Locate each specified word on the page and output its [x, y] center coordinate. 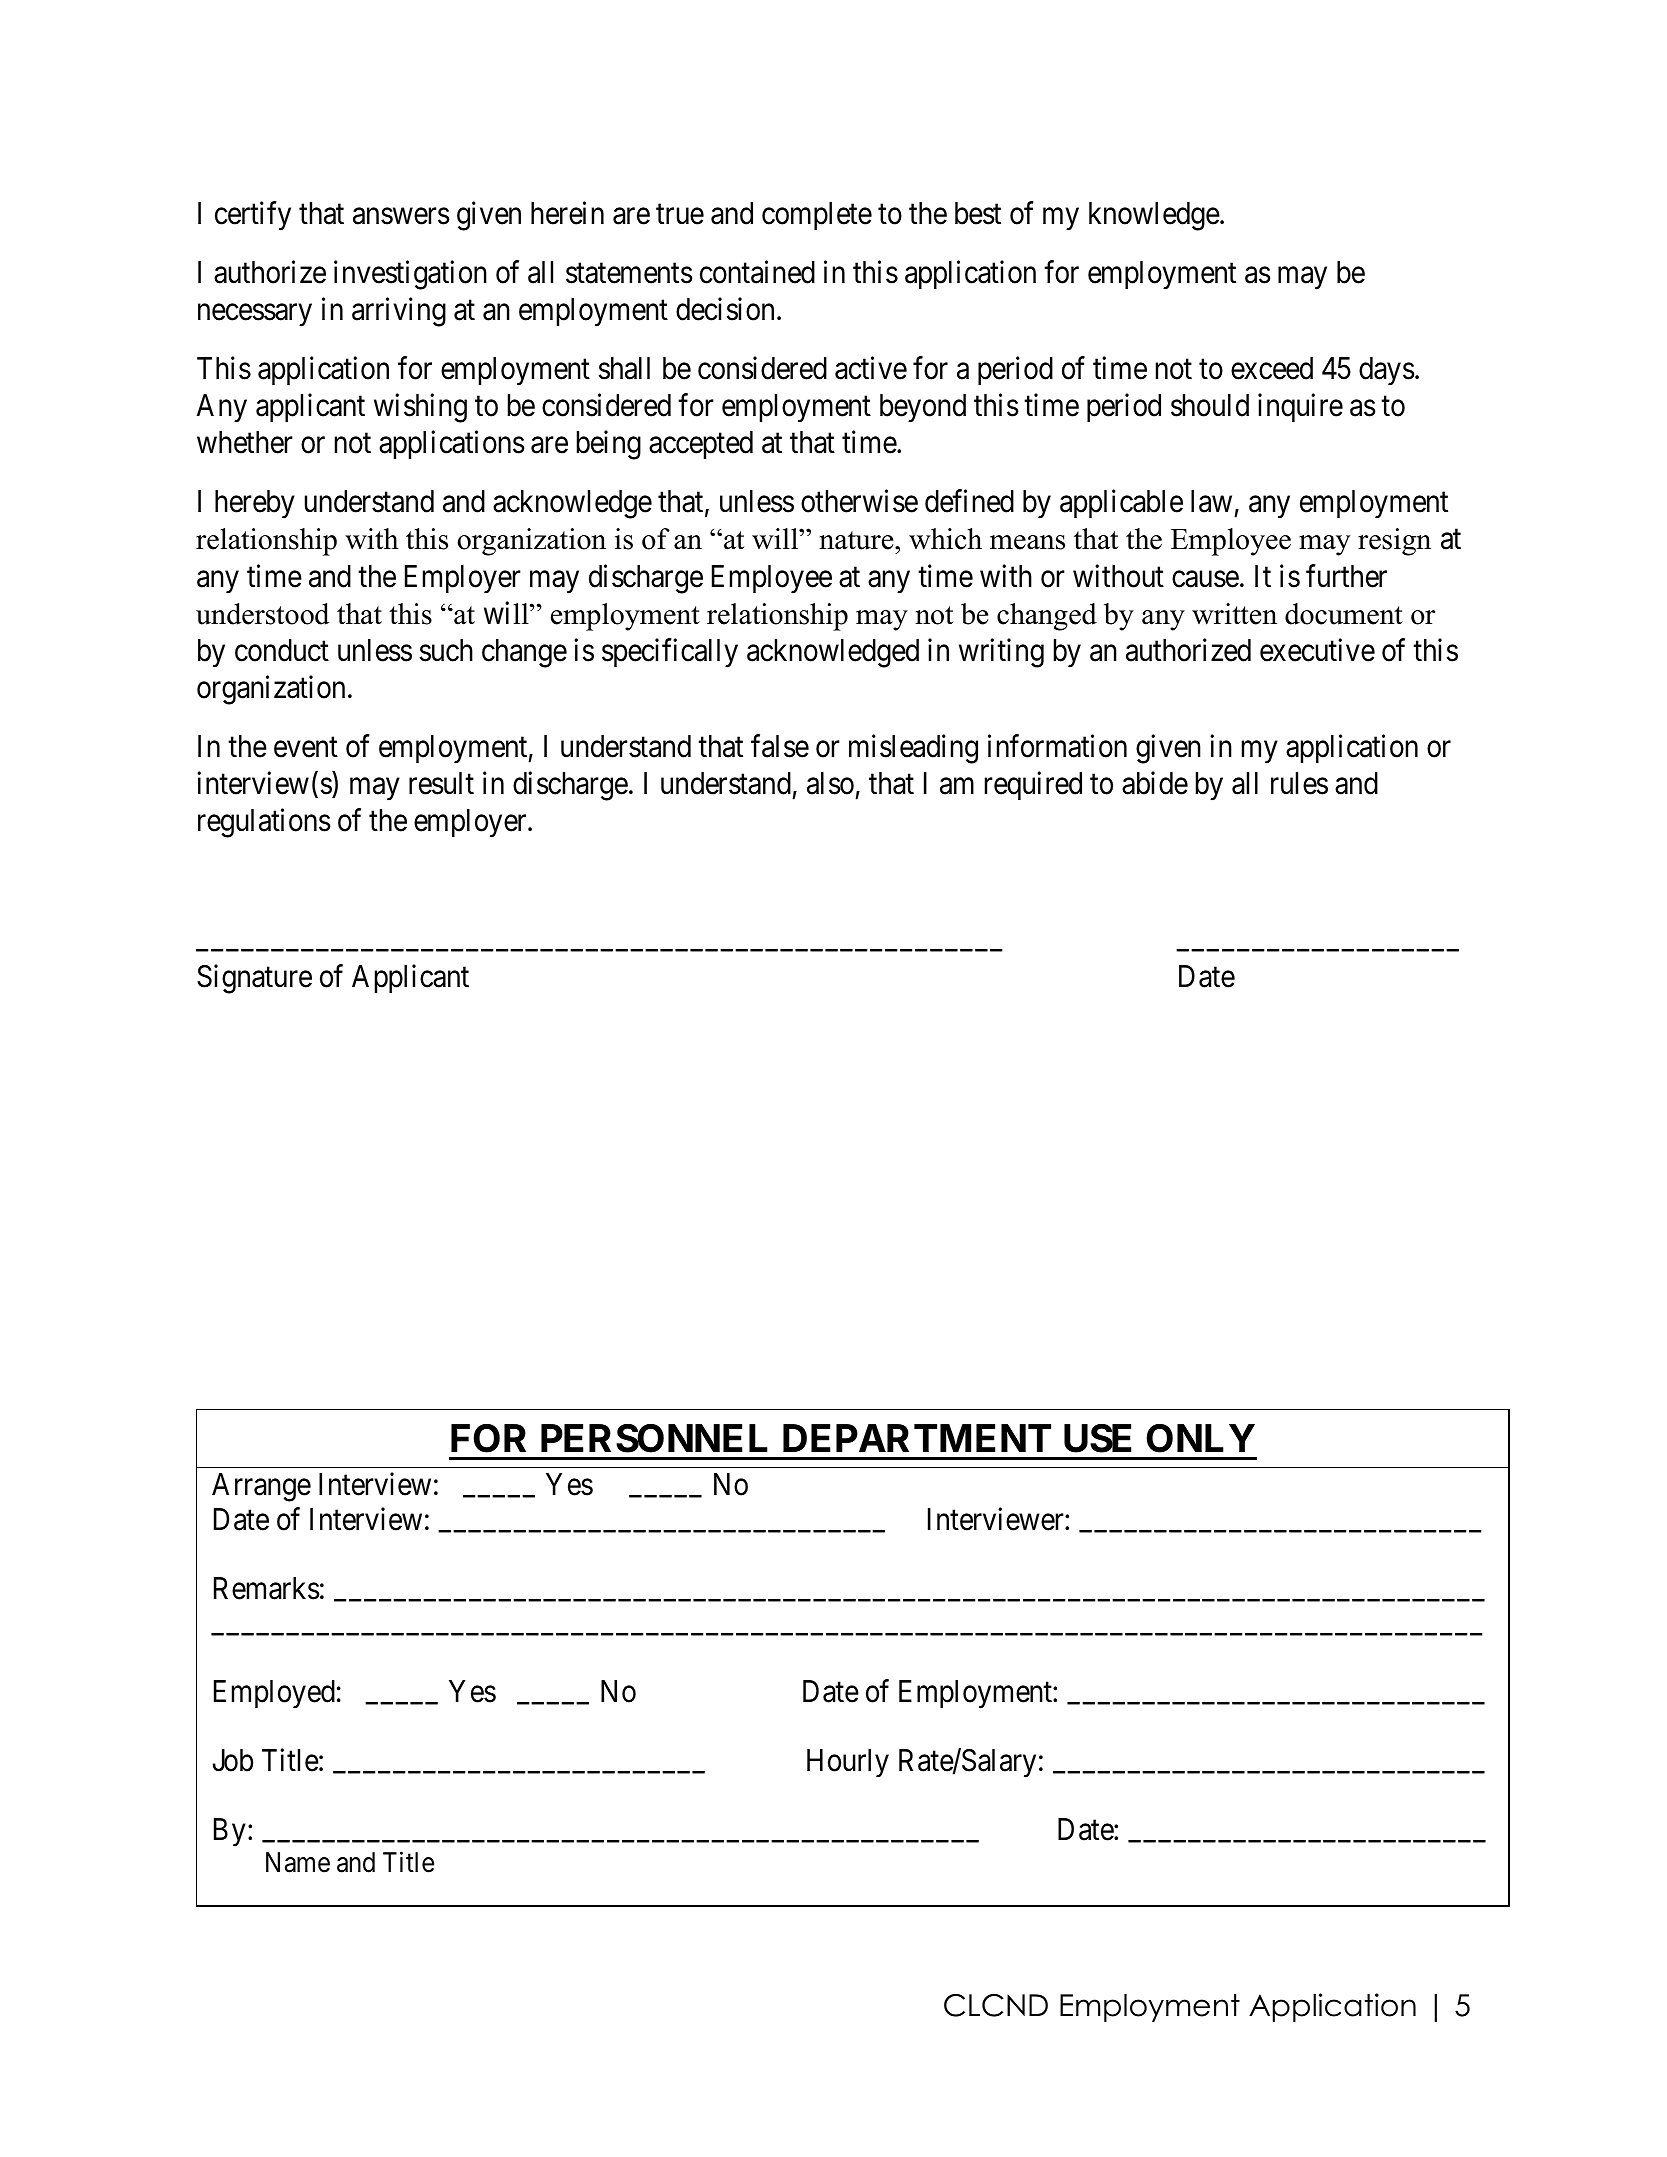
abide [1155, 783]
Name [298, 1862]
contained [757, 272]
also [830, 783]
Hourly [848, 1763]
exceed [1272, 368]
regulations [264, 823]
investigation [410, 275]
